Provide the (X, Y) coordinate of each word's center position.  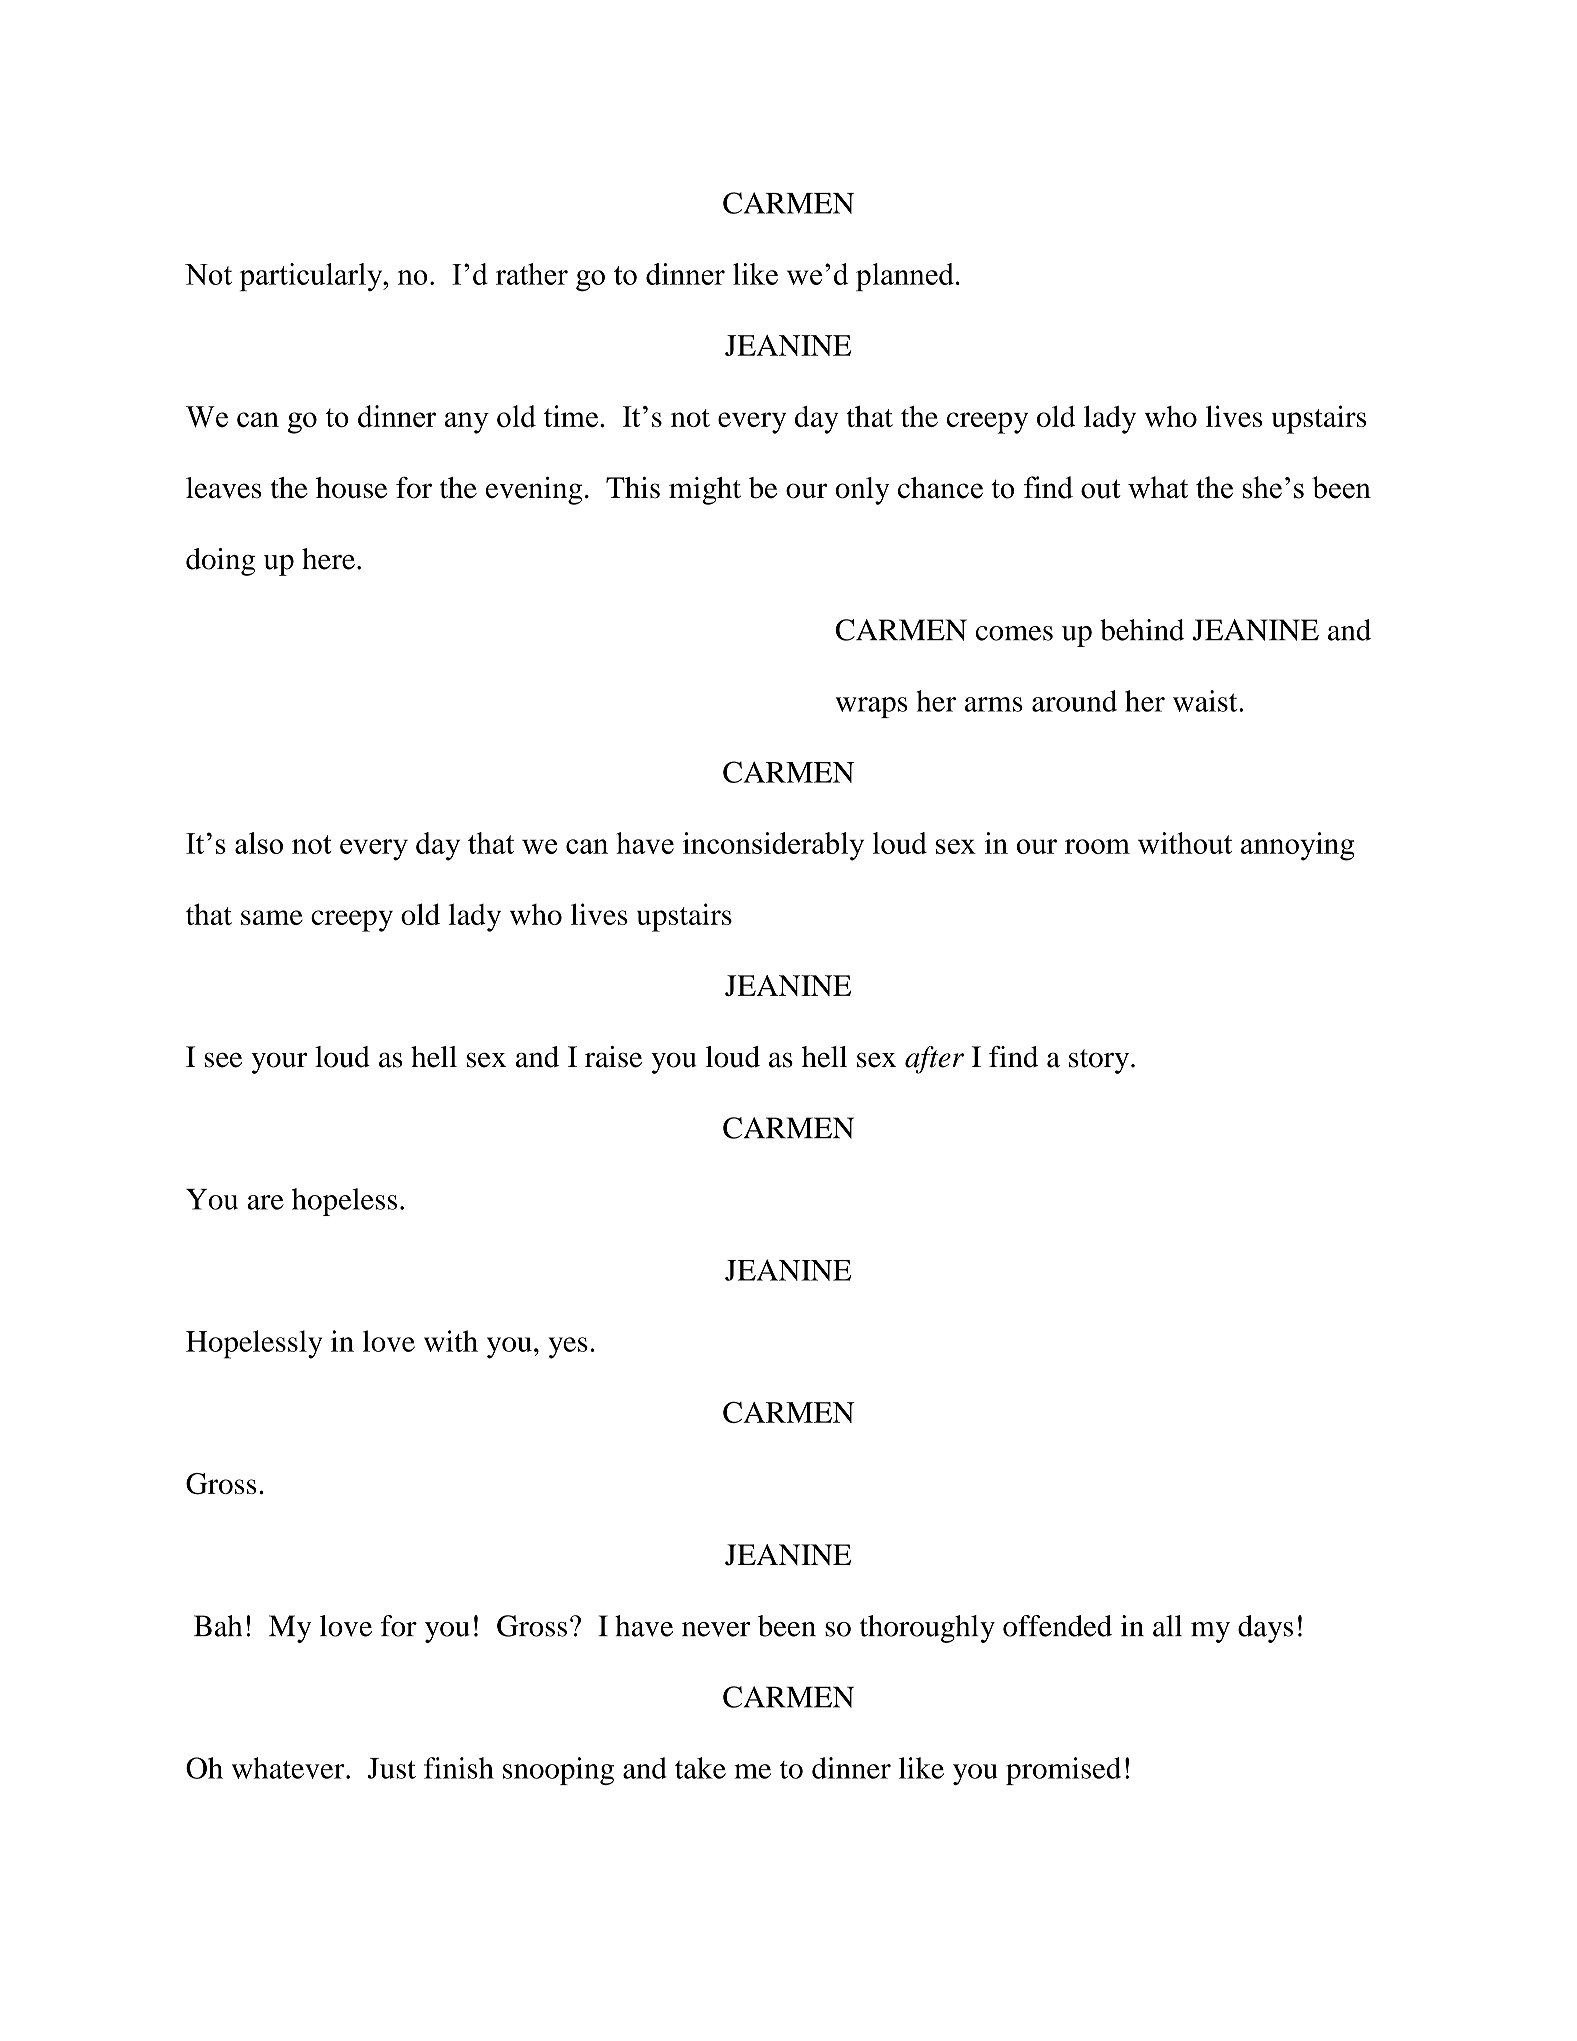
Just (392, 1768)
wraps (872, 707)
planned (905, 277)
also (259, 843)
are (265, 1202)
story (1099, 1061)
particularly (312, 277)
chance (940, 488)
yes (568, 1348)
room (1097, 846)
